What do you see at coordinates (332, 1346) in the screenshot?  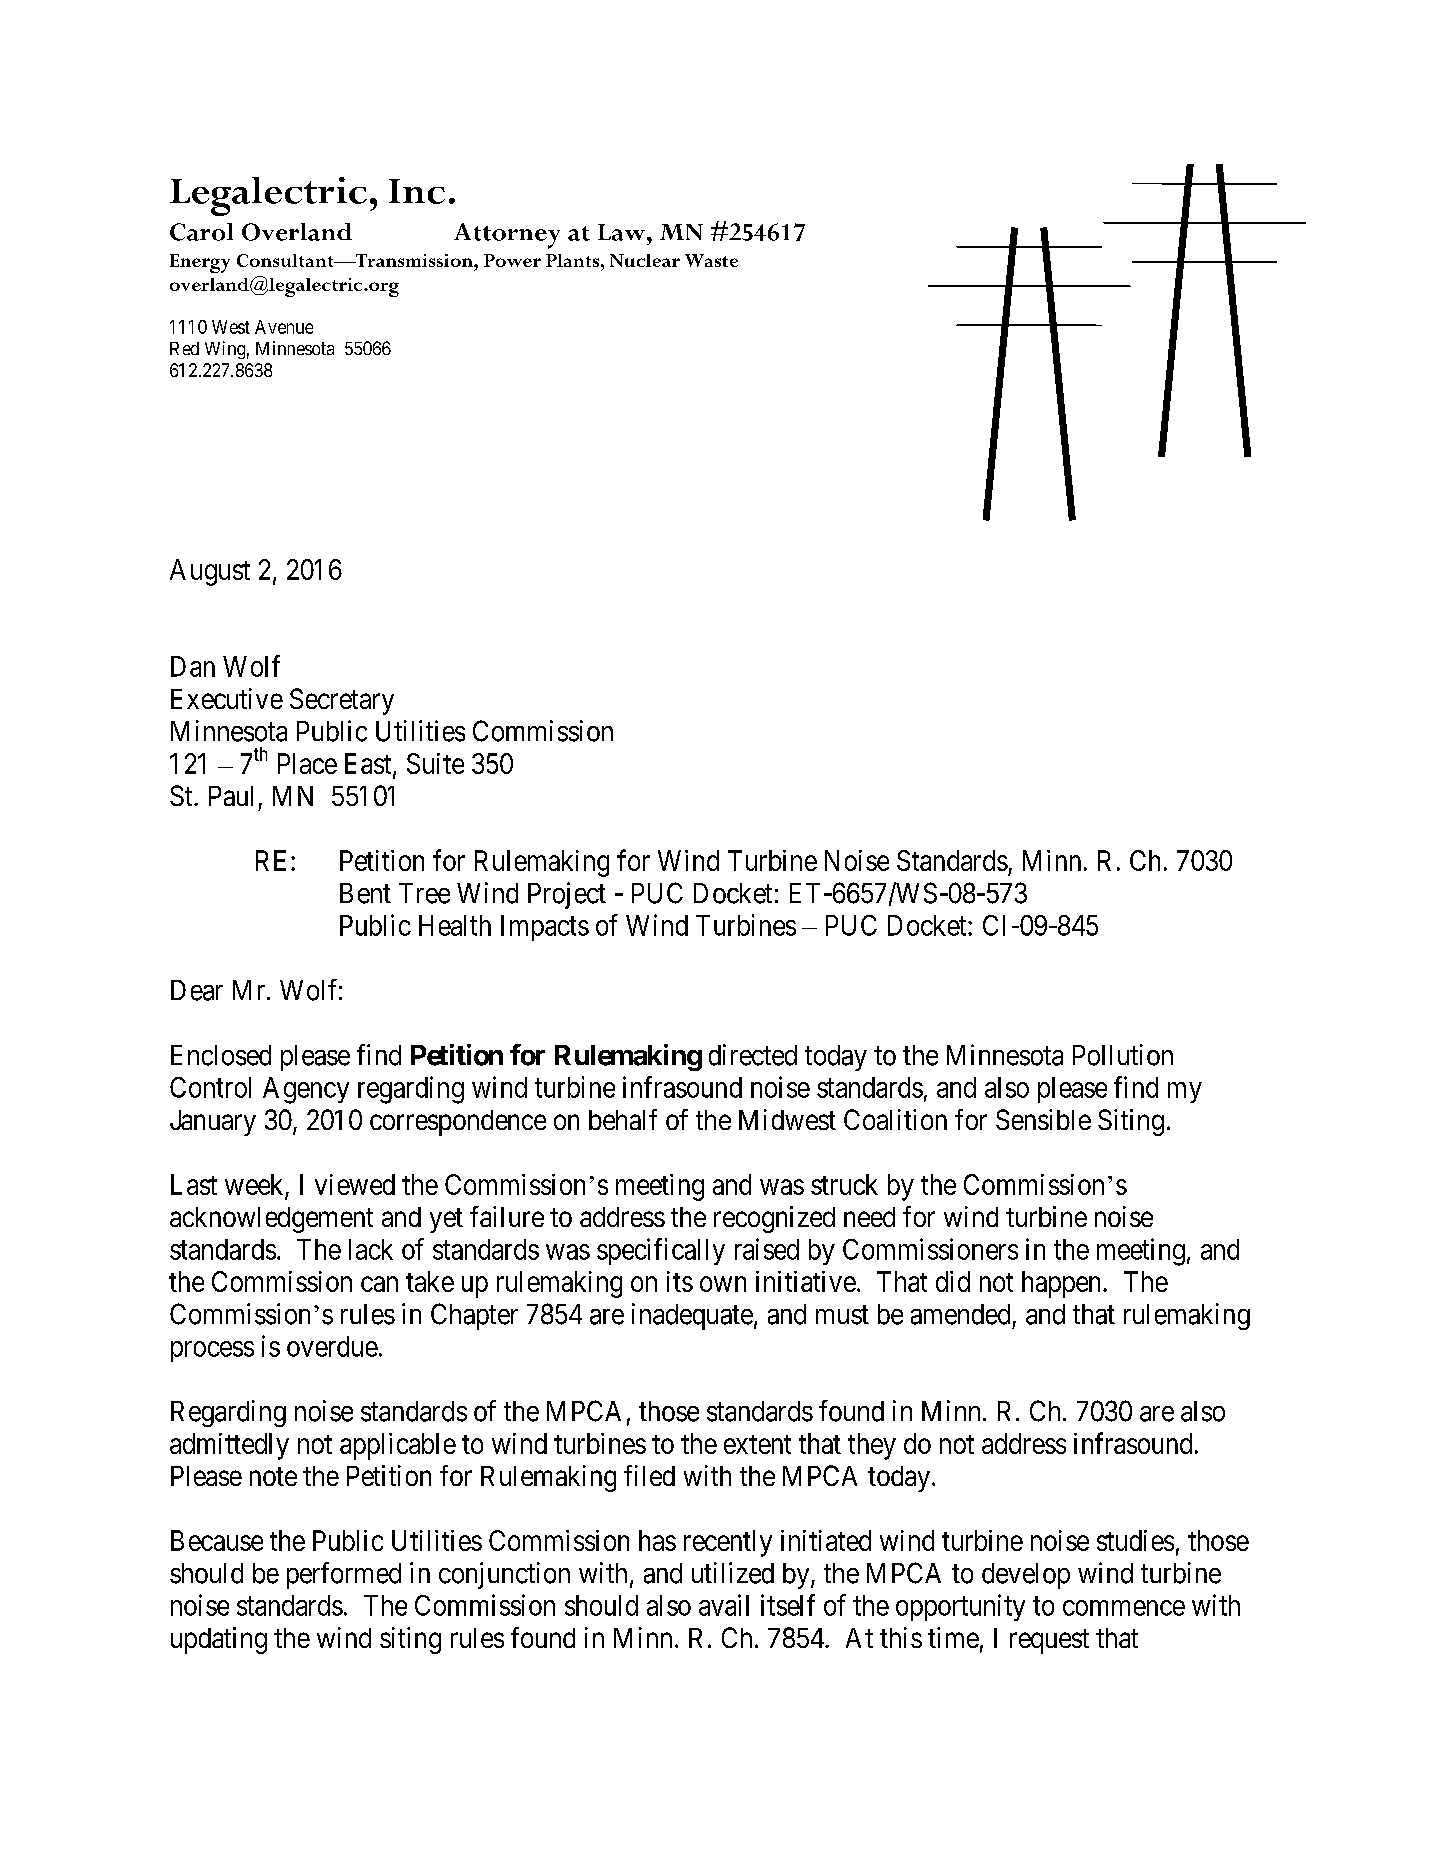 I see `overdue` at bounding box center [332, 1346].
